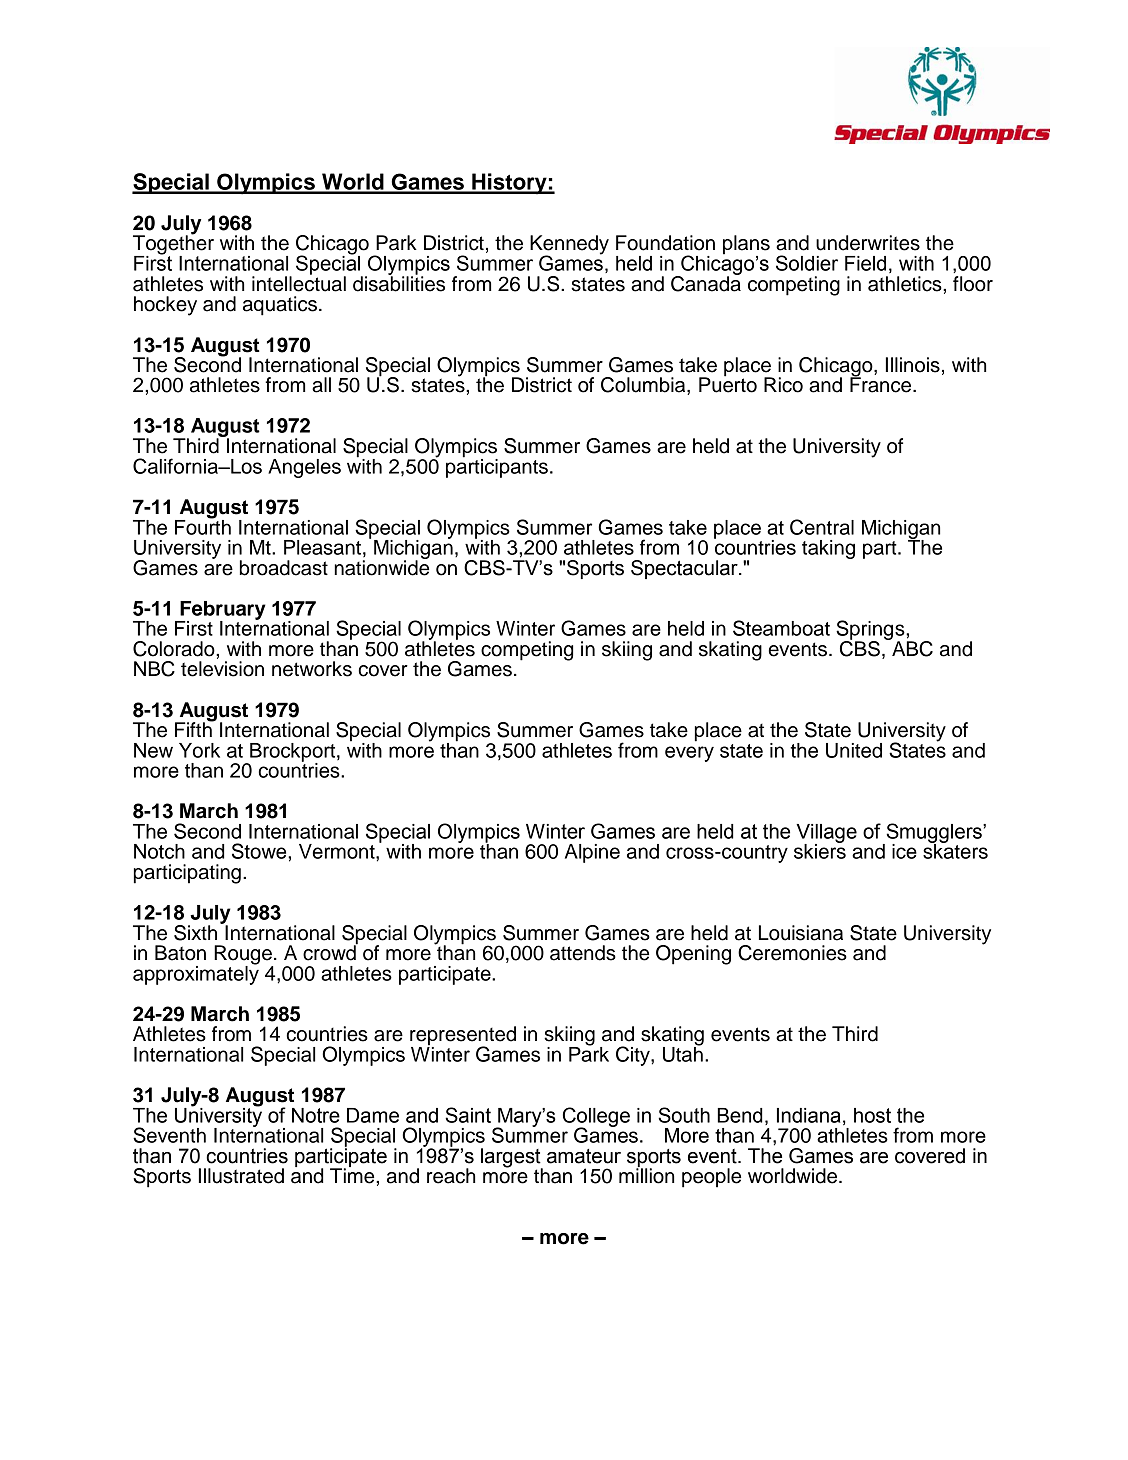 This screenshot has width=1128, height=1460. What do you see at coordinates (199, 750) in the screenshot?
I see `York` at bounding box center [199, 750].
